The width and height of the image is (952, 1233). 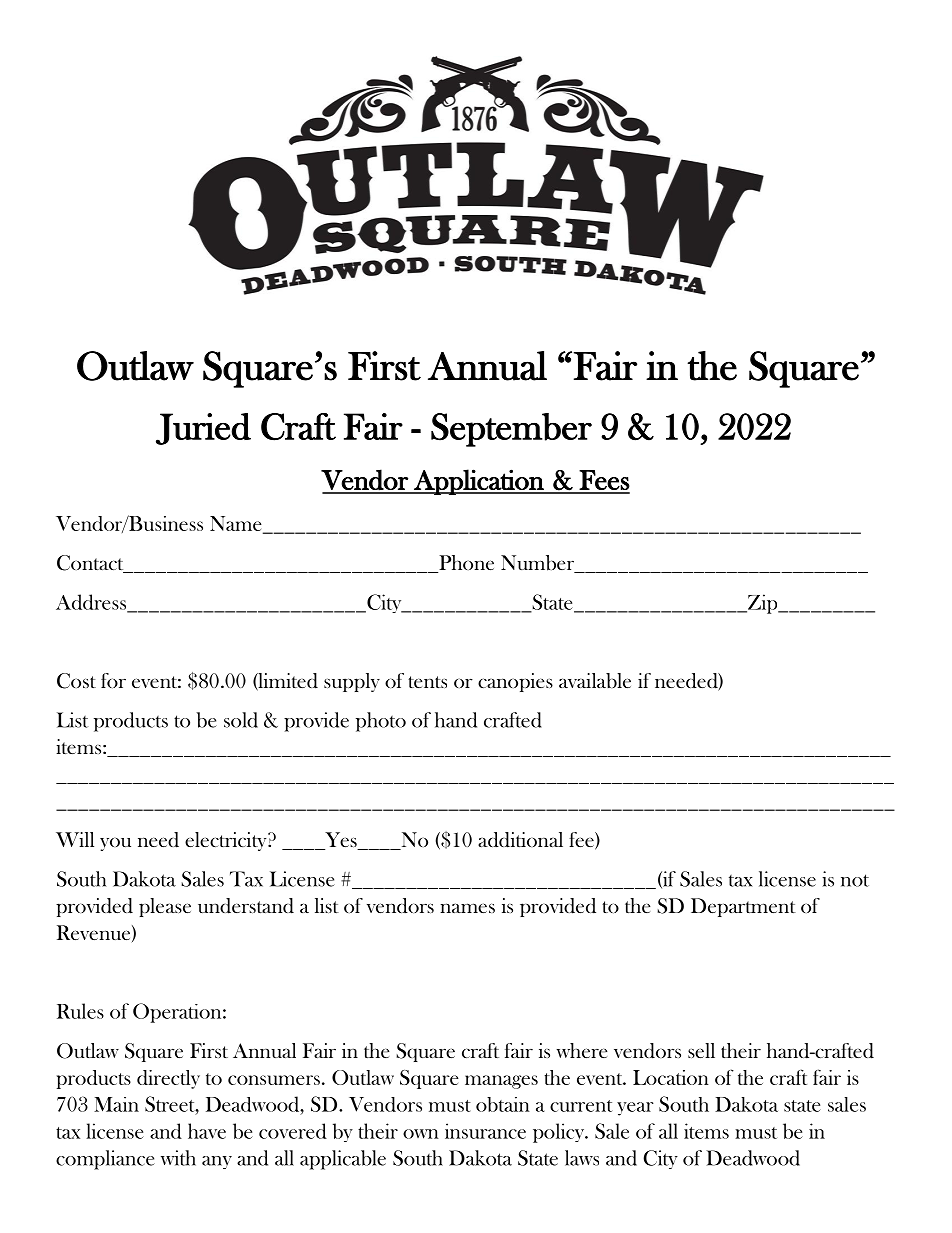 What do you see at coordinates (178, 1158) in the image?
I see `with` at bounding box center [178, 1158].
